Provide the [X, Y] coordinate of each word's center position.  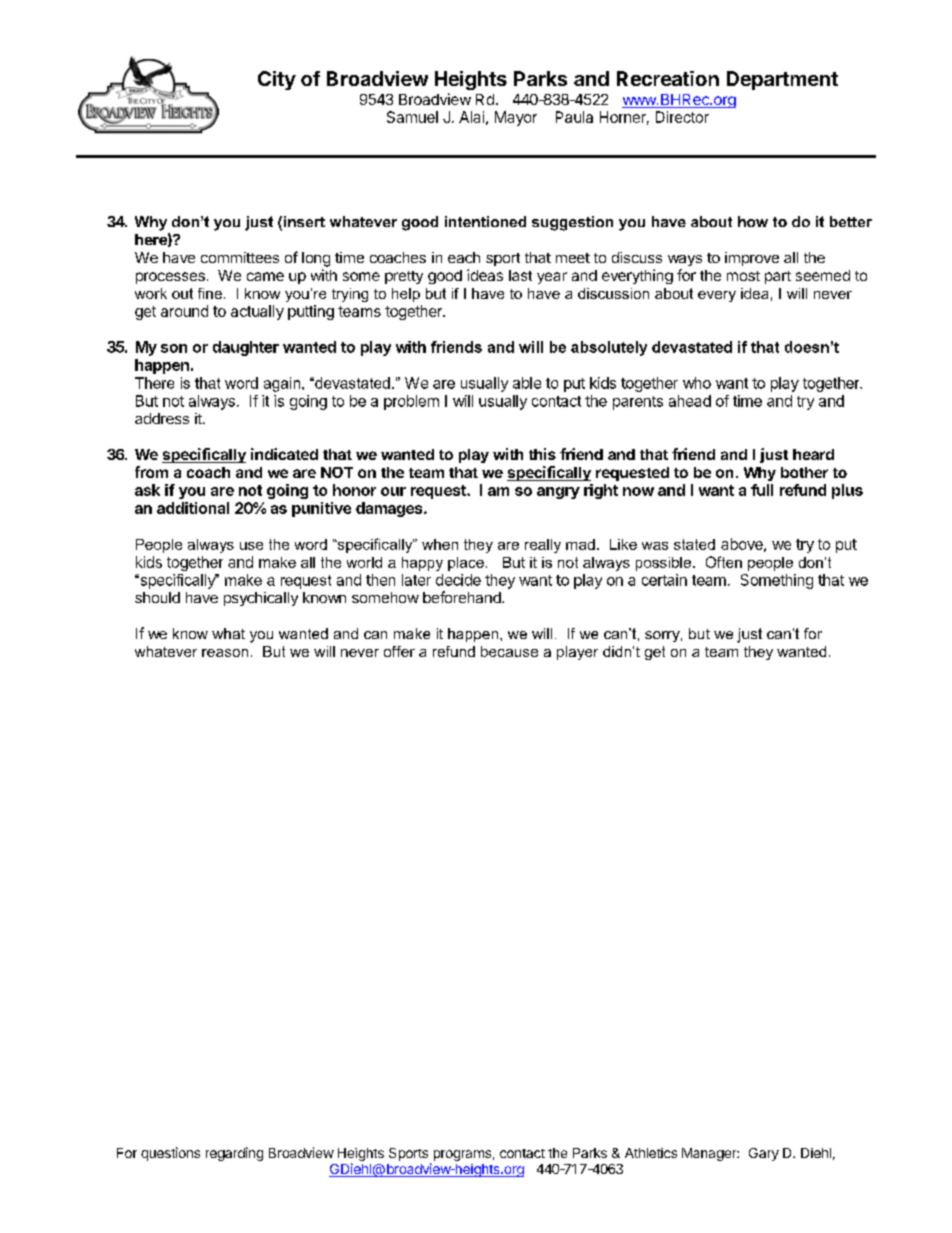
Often [724, 562]
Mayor [516, 118]
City [277, 80]
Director [682, 117]
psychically [261, 599]
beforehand [463, 597]
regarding [234, 1154]
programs [462, 1155]
